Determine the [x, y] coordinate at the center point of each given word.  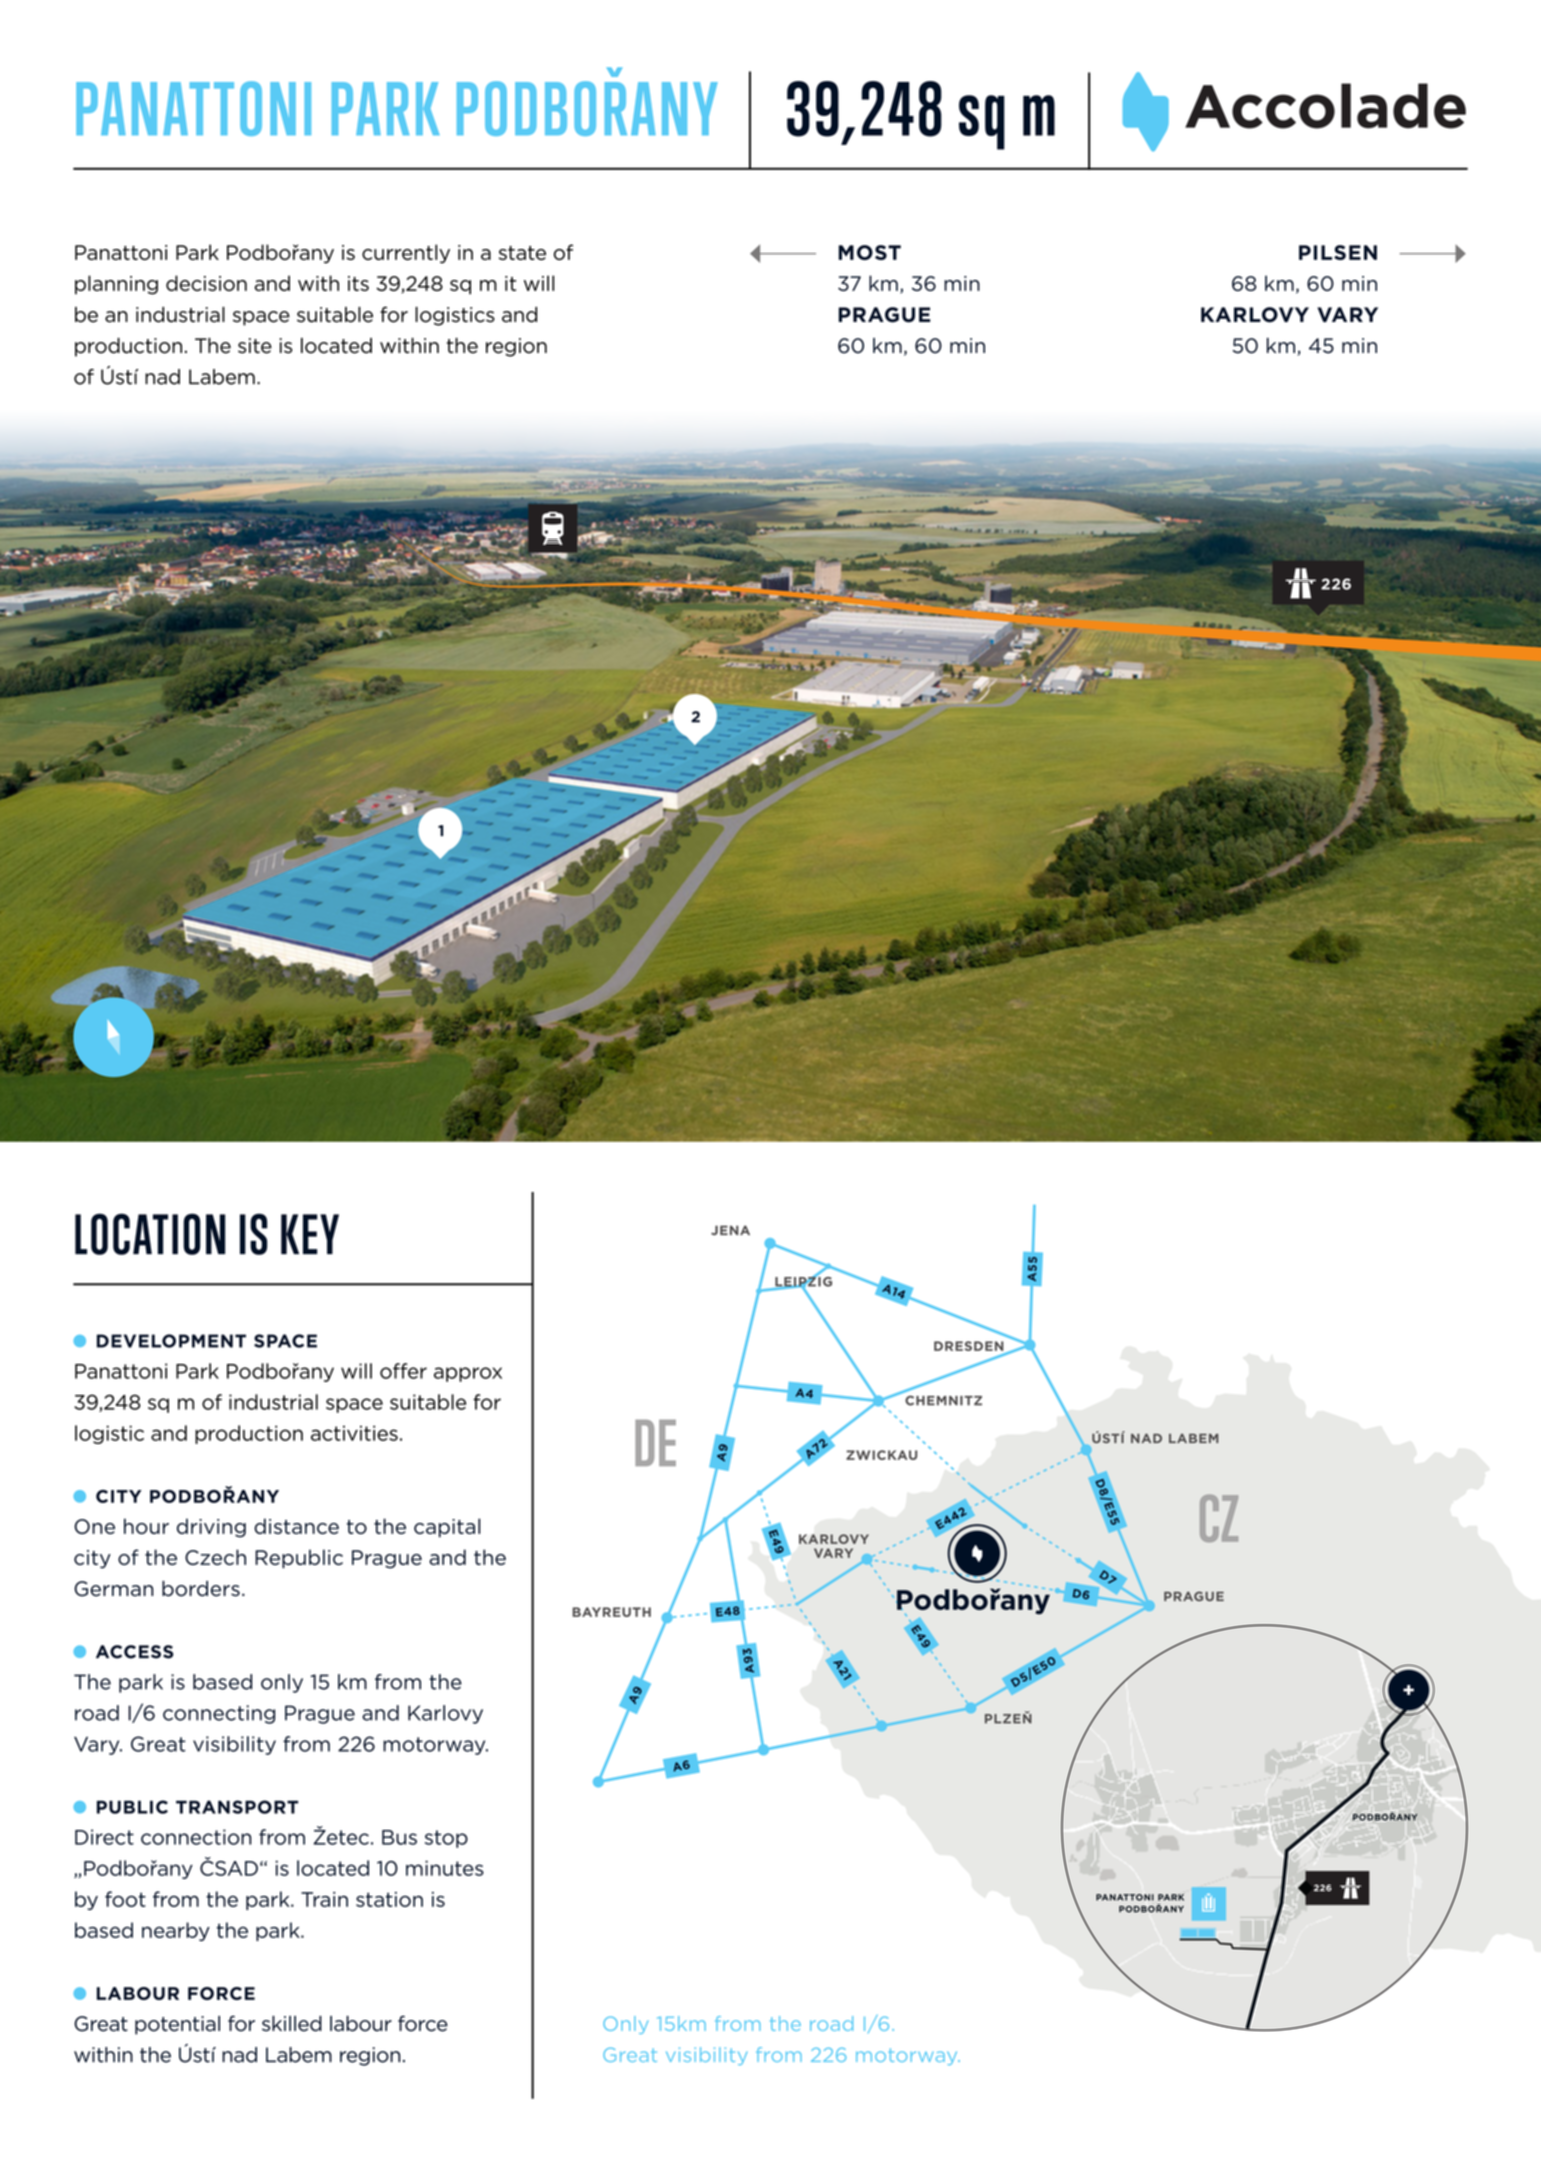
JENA [730, 1230]
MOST [870, 252]
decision [206, 283]
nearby [176, 1931]
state [522, 253]
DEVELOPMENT [171, 1341]
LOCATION [150, 1234]
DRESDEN [969, 1346]
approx [468, 1374]
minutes [445, 1868]
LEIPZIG [802, 1281]
